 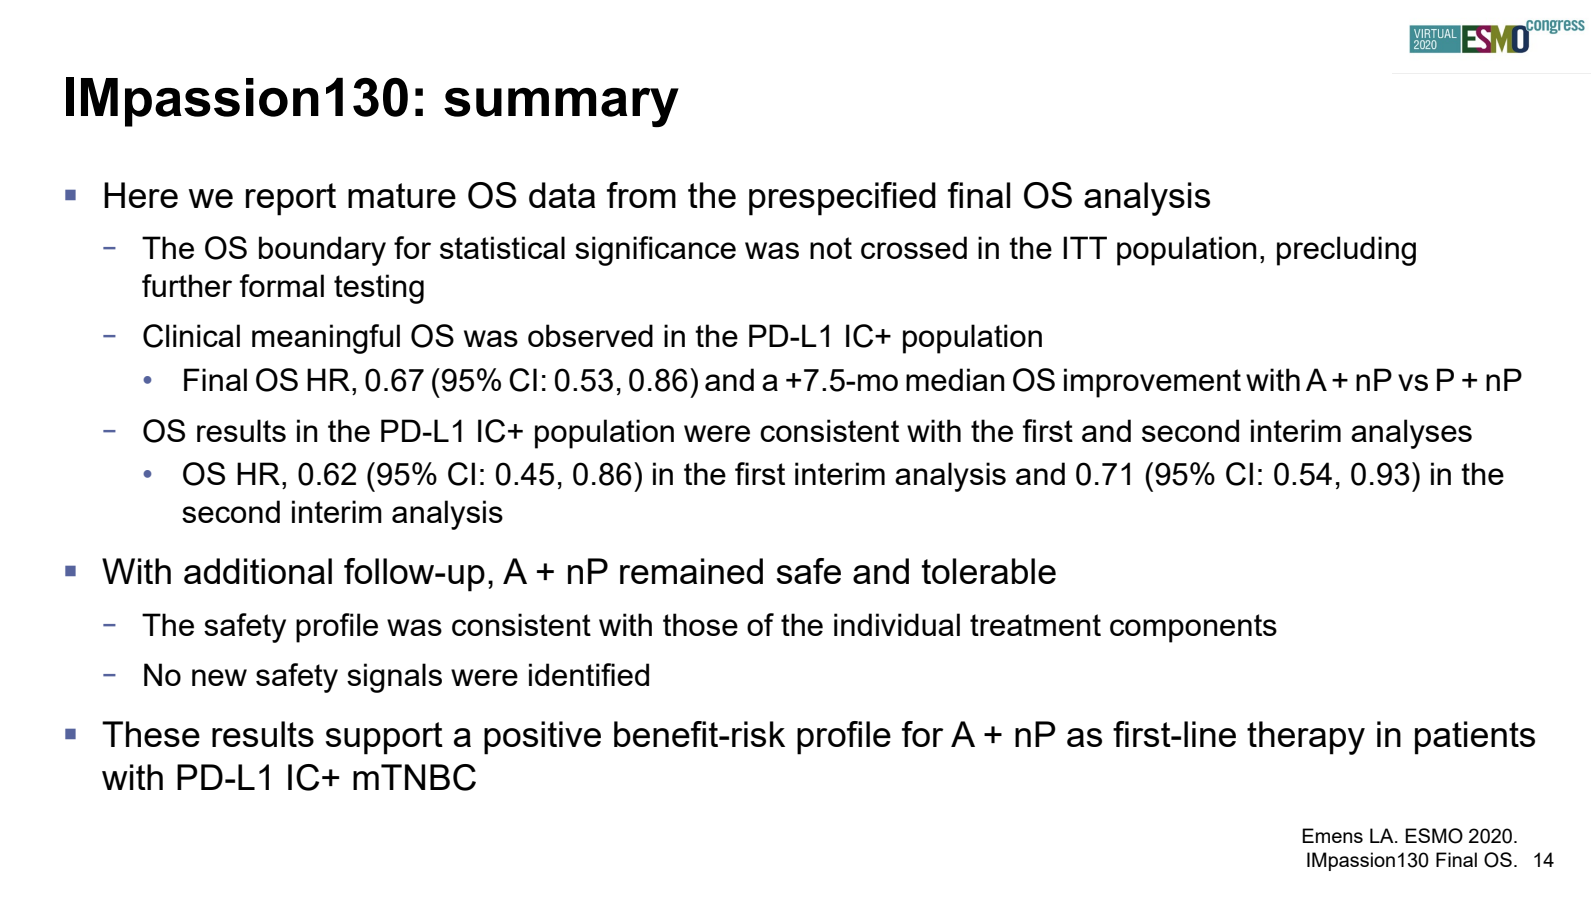 I want to click on summary, so click(x=561, y=108).
